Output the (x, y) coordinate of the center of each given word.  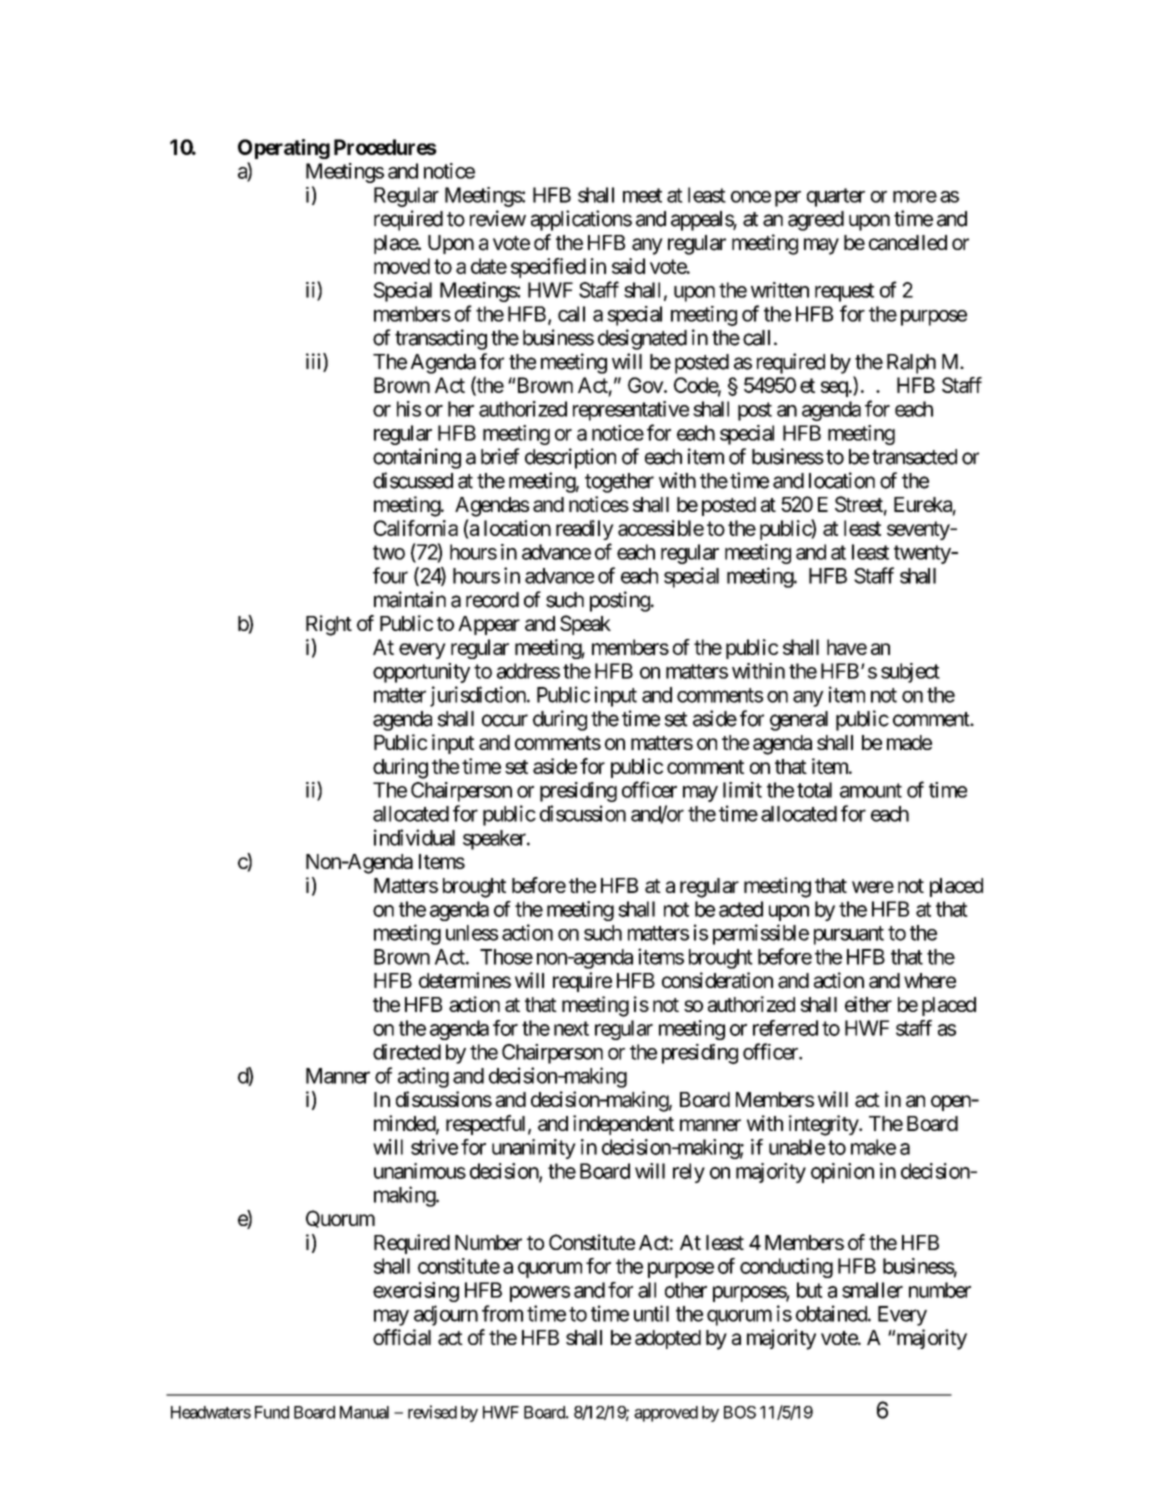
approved (666, 1414)
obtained (832, 1313)
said (628, 266)
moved (402, 266)
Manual (364, 1412)
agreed (816, 221)
